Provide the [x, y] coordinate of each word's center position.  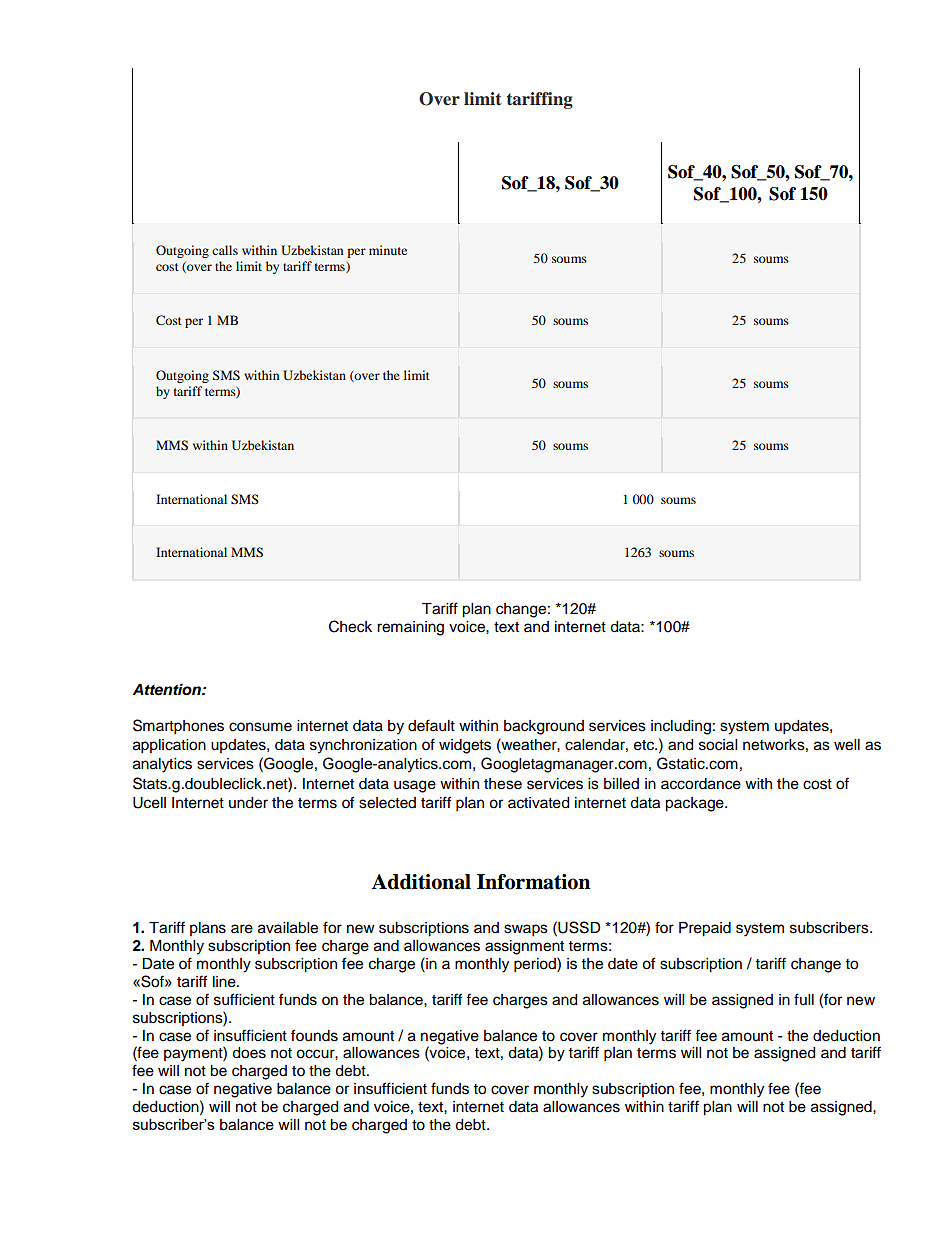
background [544, 727]
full [804, 999]
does [249, 1053]
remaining [410, 628]
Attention [167, 689]
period [536, 965]
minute [388, 250]
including [681, 727]
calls [225, 250]
